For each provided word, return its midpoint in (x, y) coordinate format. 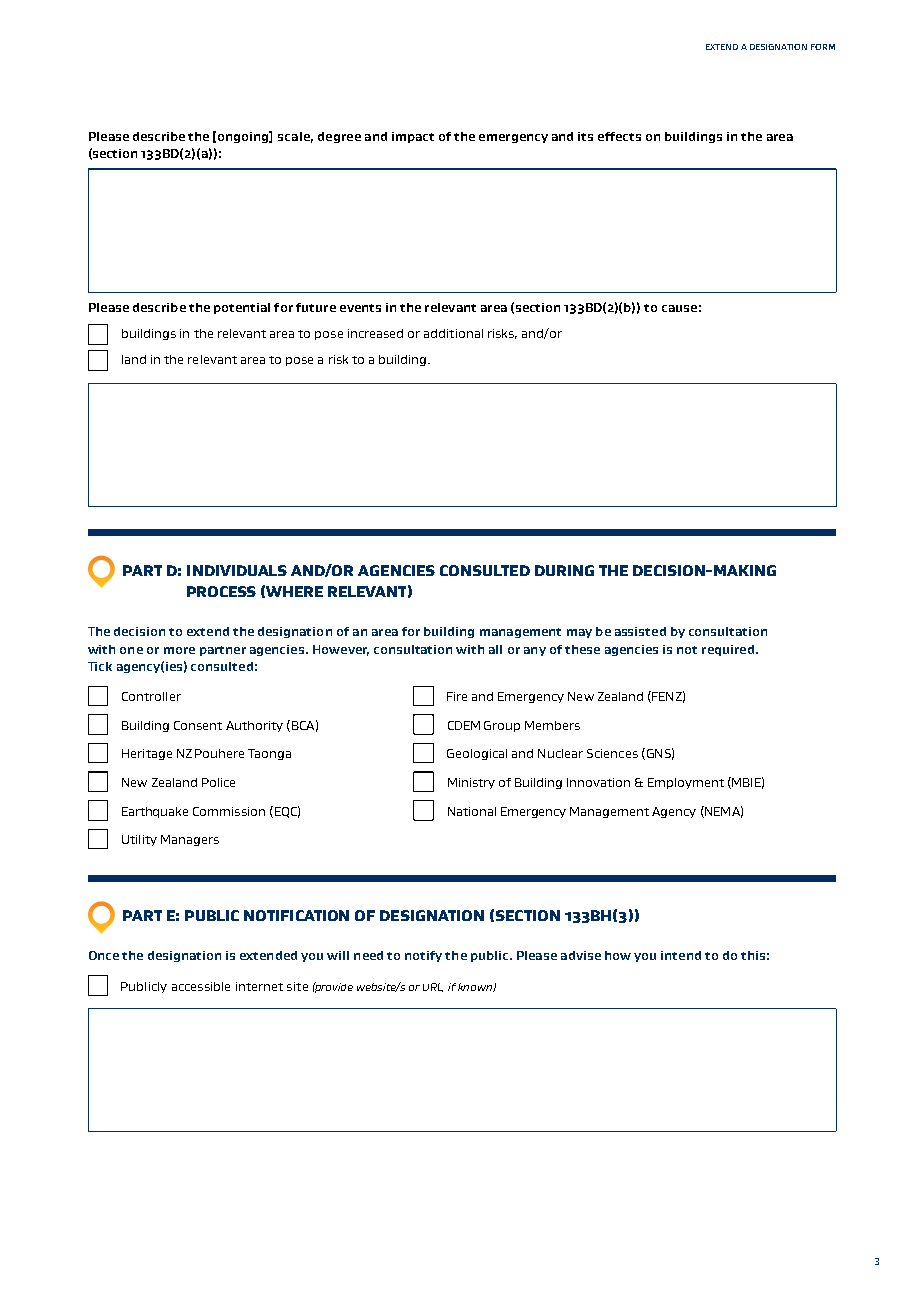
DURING (564, 570)
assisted (640, 631)
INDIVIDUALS (237, 570)
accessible (201, 986)
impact (413, 137)
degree (339, 137)
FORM (823, 47)
